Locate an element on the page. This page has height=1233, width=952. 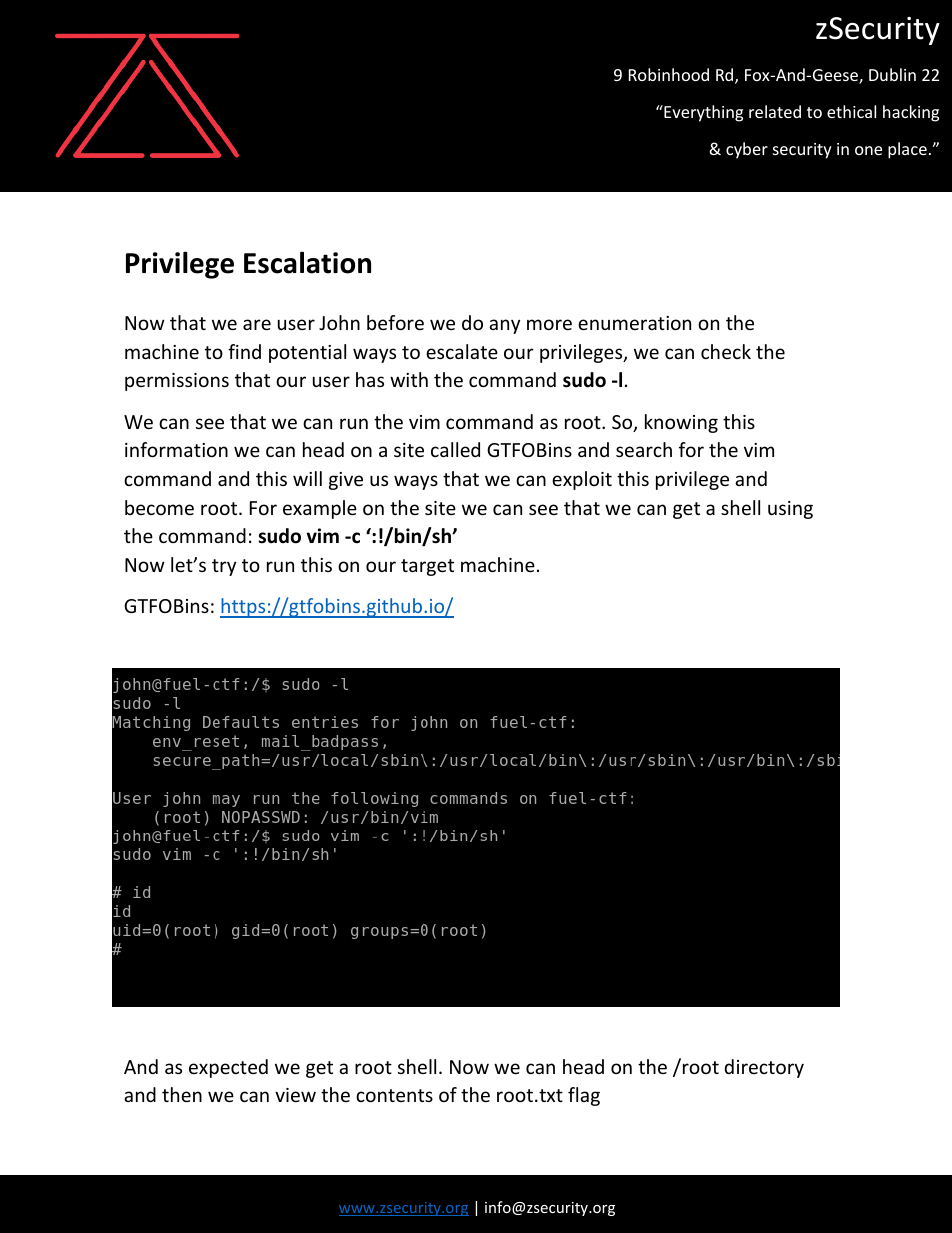
Robinhood is located at coordinates (669, 74).
